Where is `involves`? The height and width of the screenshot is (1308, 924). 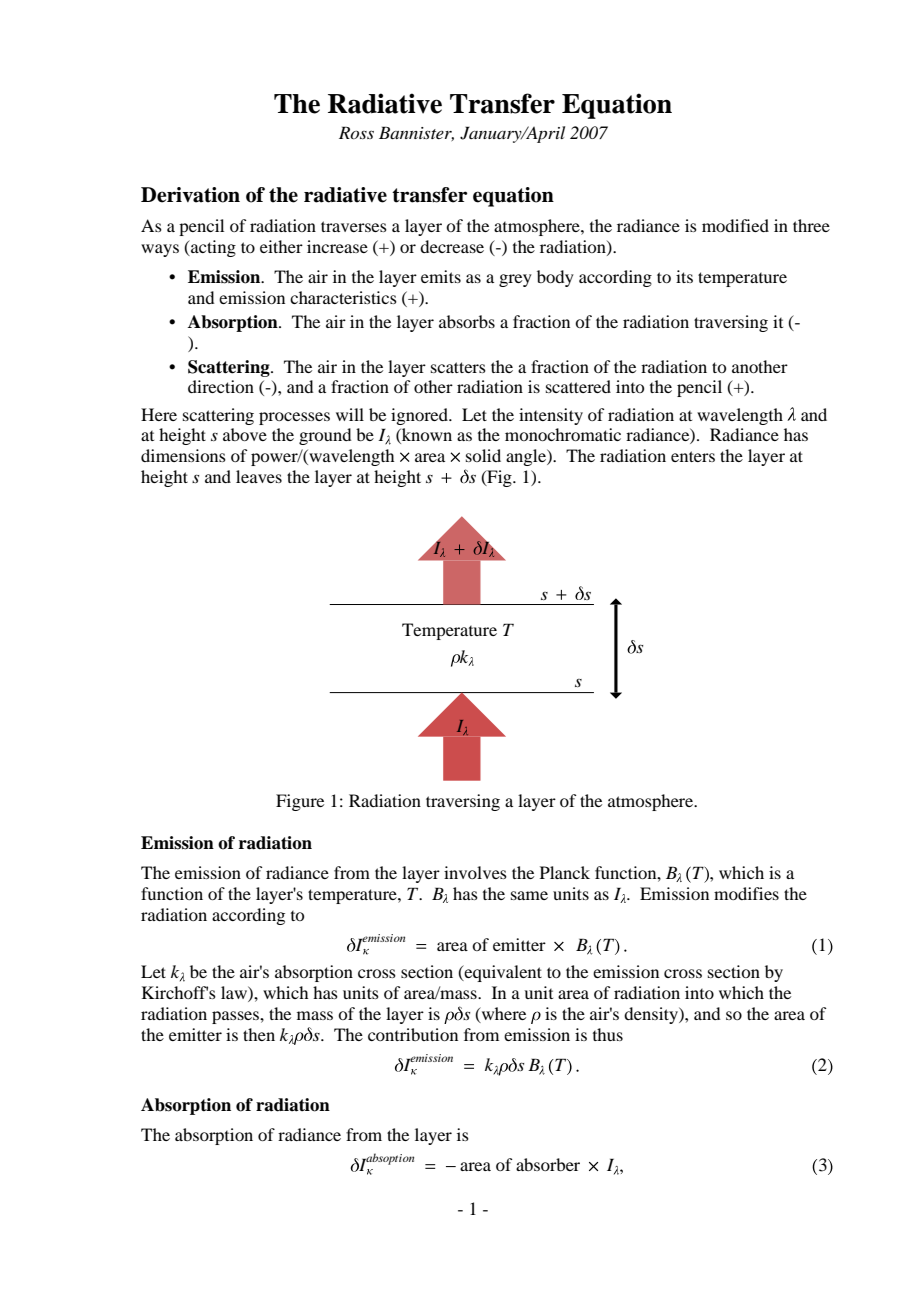 involves is located at coordinates (475, 872).
